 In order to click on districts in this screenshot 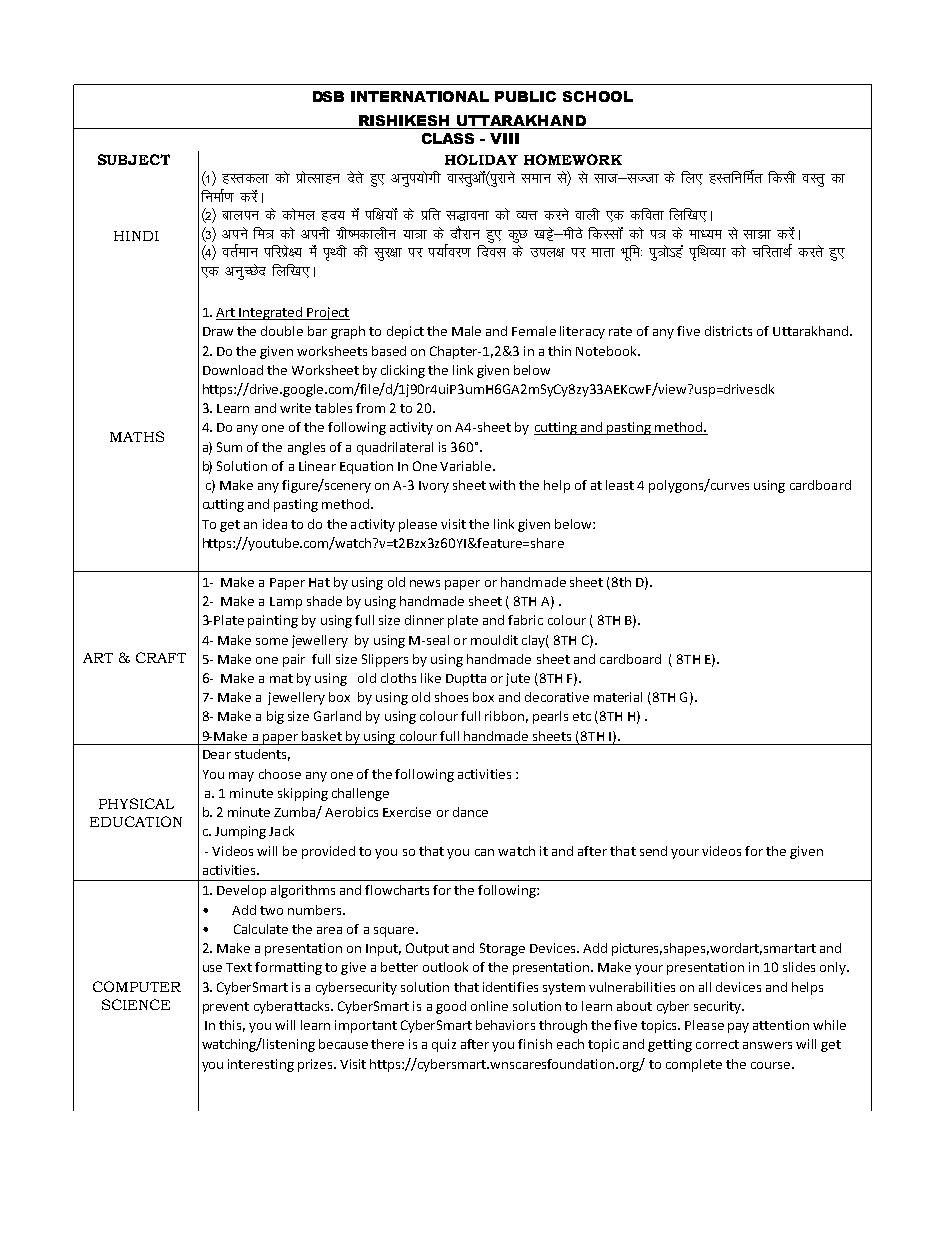, I will do `click(728, 331)`.
